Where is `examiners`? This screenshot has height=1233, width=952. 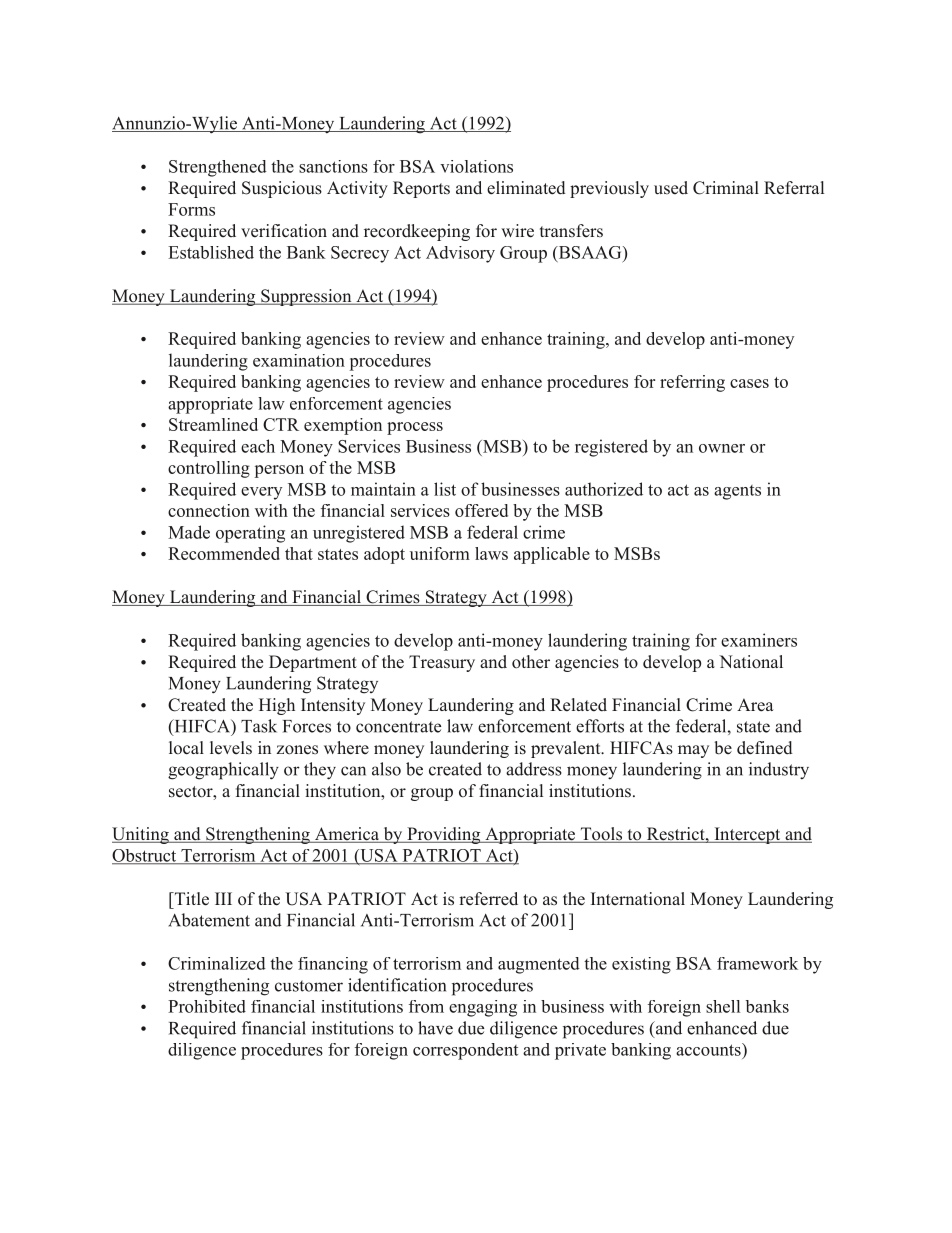
examiners is located at coordinates (759, 640).
